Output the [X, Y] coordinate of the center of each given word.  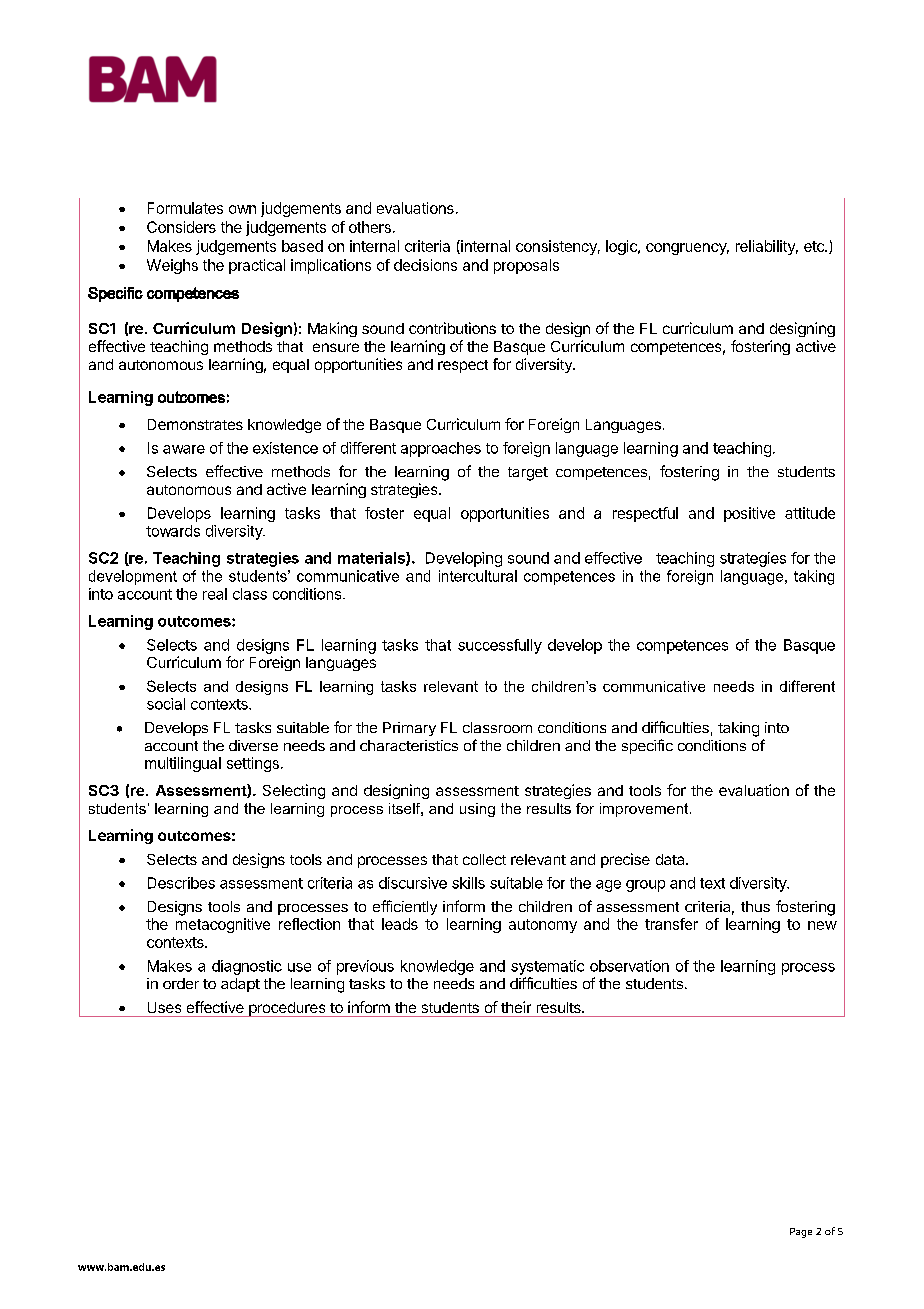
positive [749, 514]
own [242, 209]
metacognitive [223, 925]
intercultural [478, 576]
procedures [287, 1009]
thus [755, 906]
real [215, 594]
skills [468, 883]
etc [815, 246]
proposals [526, 266]
